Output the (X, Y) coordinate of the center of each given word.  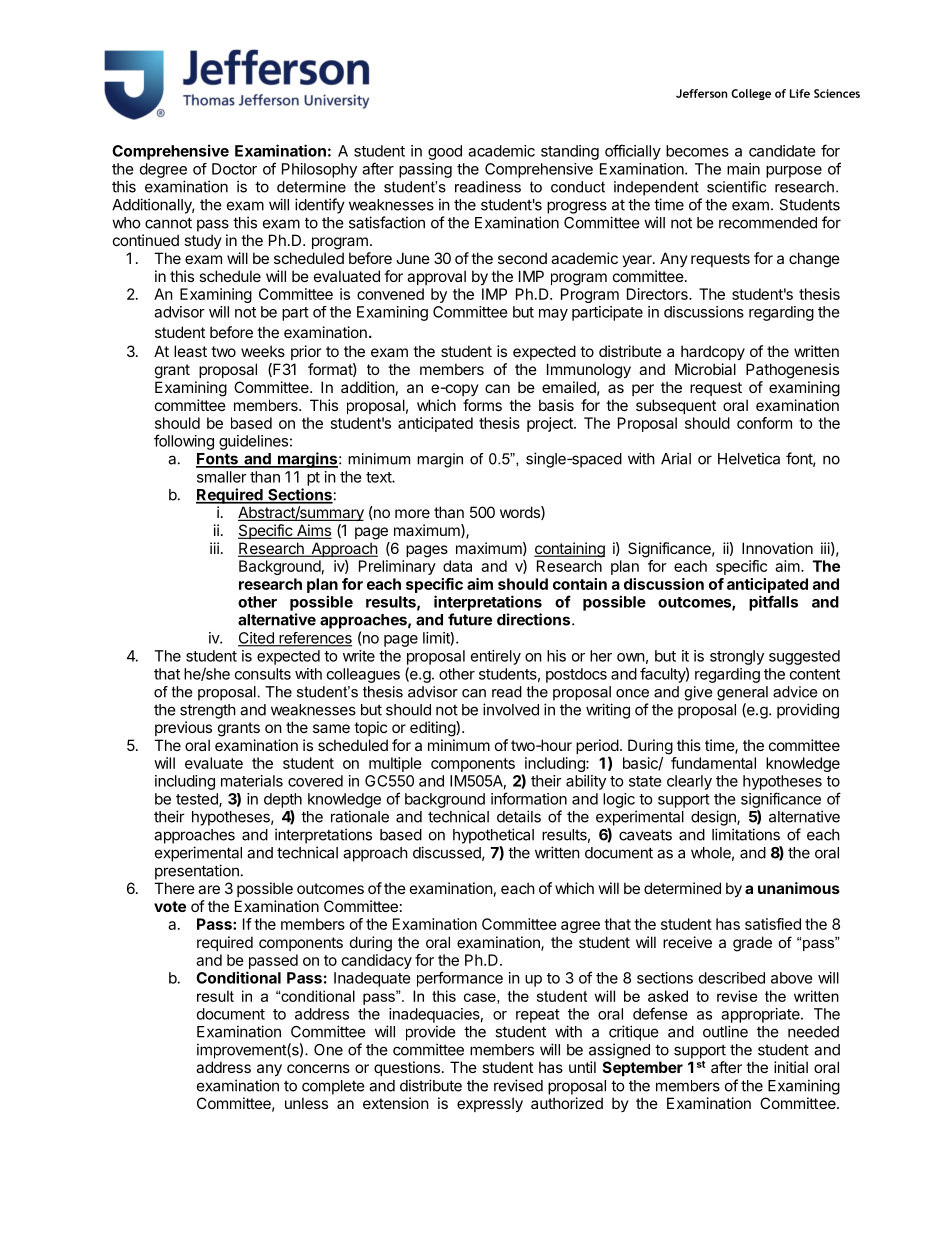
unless (306, 1103)
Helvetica (749, 458)
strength (208, 711)
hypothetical (493, 836)
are (209, 889)
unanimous (799, 888)
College (751, 94)
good (445, 152)
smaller (222, 477)
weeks (263, 351)
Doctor (234, 169)
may (553, 315)
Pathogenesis (792, 371)
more (412, 513)
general (742, 693)
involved (511, 709)
